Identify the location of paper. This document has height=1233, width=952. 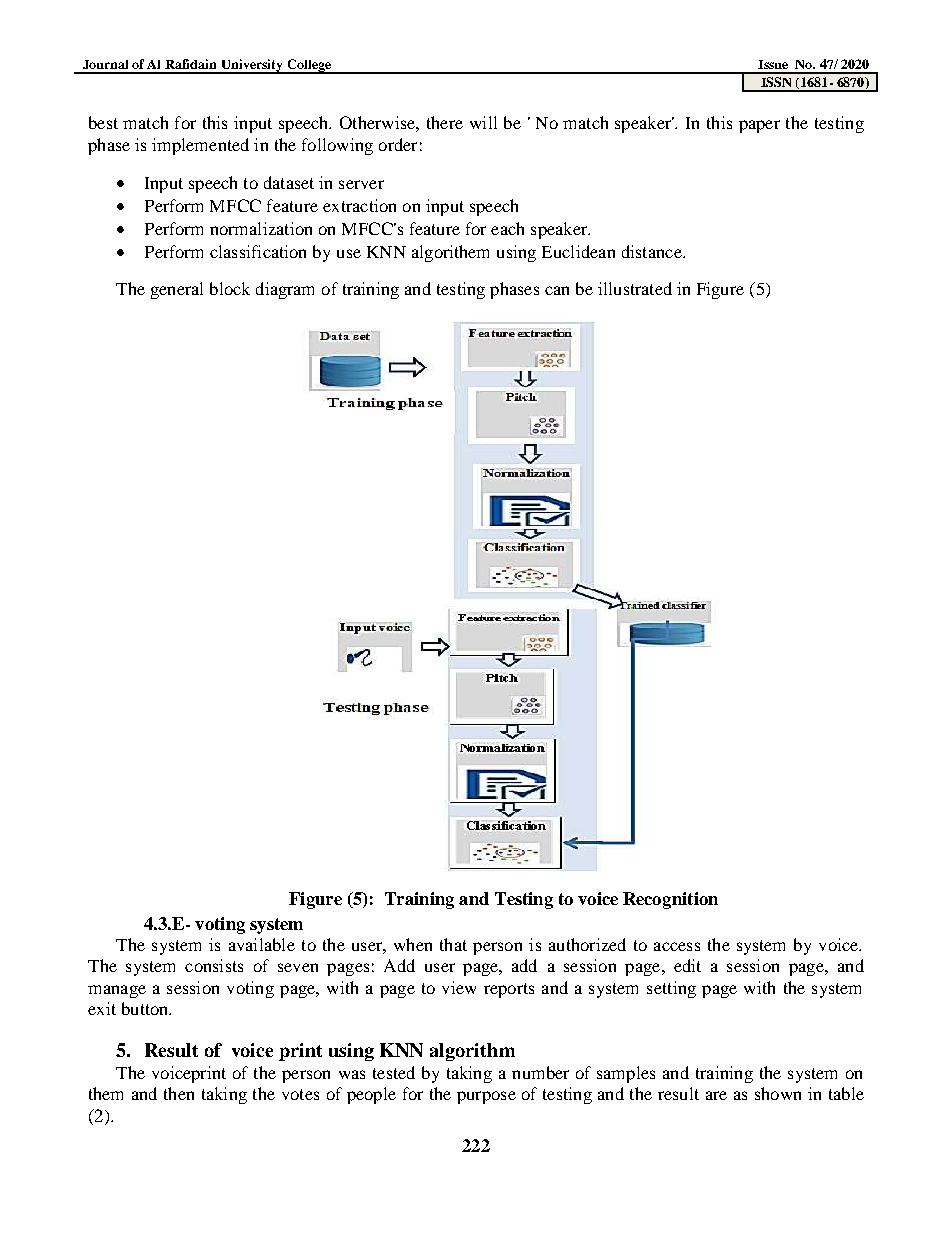
(759, 126).
